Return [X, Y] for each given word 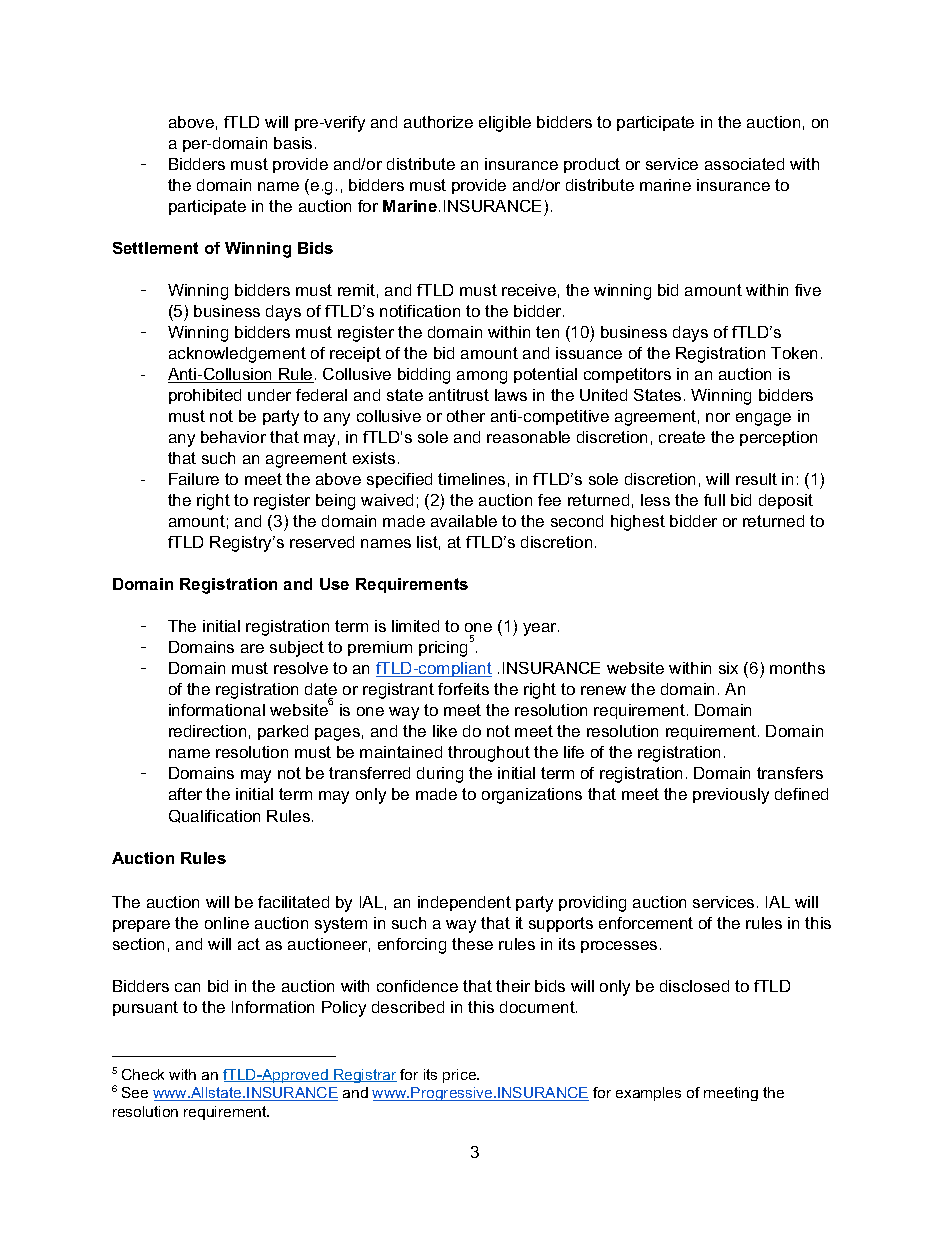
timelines [471, 479]
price [461, 1076]
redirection [207, 731]
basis [293, 143]
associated [744, 164]
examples [648, 1094]
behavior [233, 437]
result [756, 479]
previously [731, 796]
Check [143, 1074]
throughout [489, 754]
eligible [505, 124]
